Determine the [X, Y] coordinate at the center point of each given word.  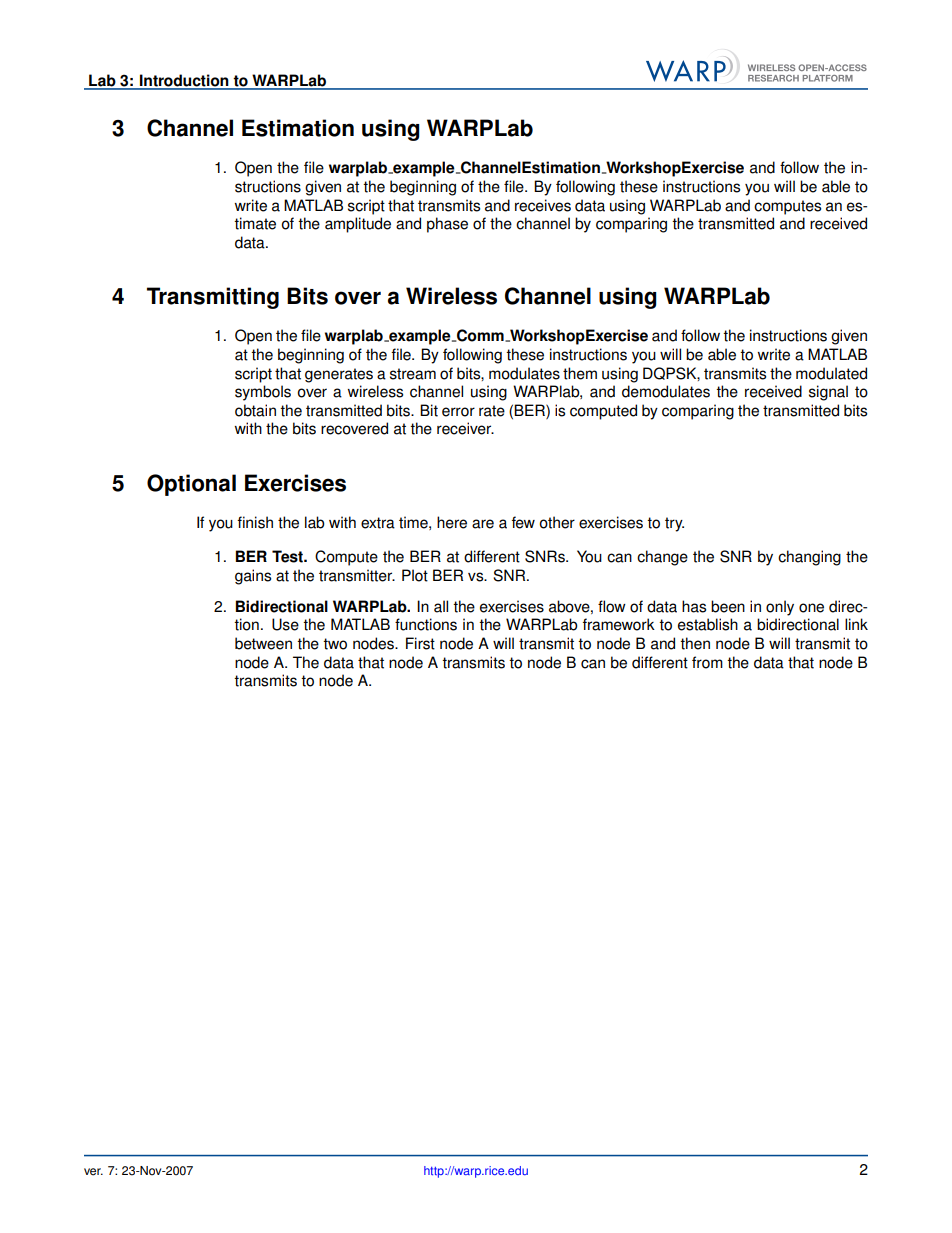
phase [447, 225]
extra [378, 523]
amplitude [358, 225]
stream [413, 374]
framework [619, 624]
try [674, 524]
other [557, 522]
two [335, 644]
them [580, 373]
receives [543, 205]
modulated [831, 373]
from [707, 662]
